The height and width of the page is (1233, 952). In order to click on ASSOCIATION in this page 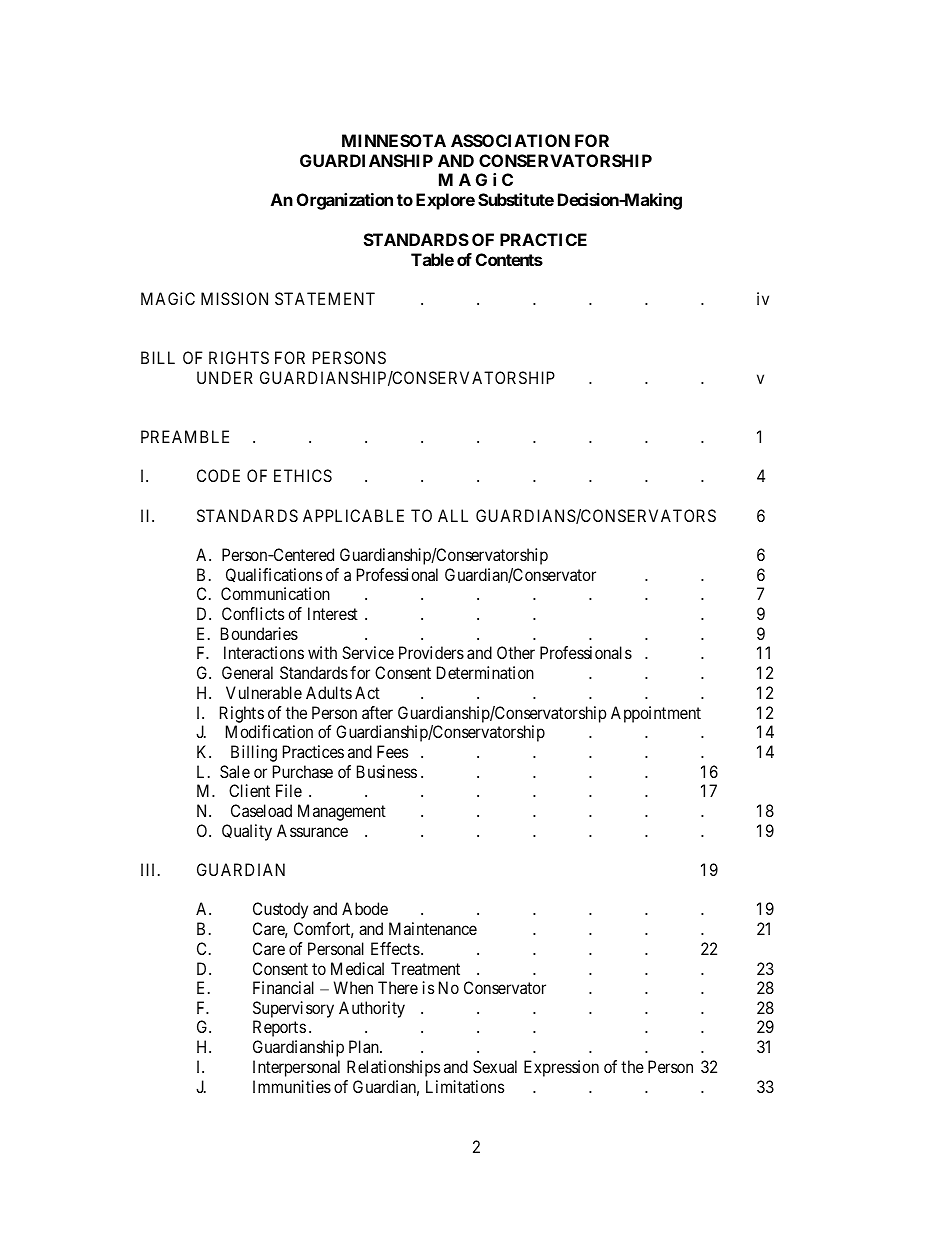, I will do `click(510, 140)`.
